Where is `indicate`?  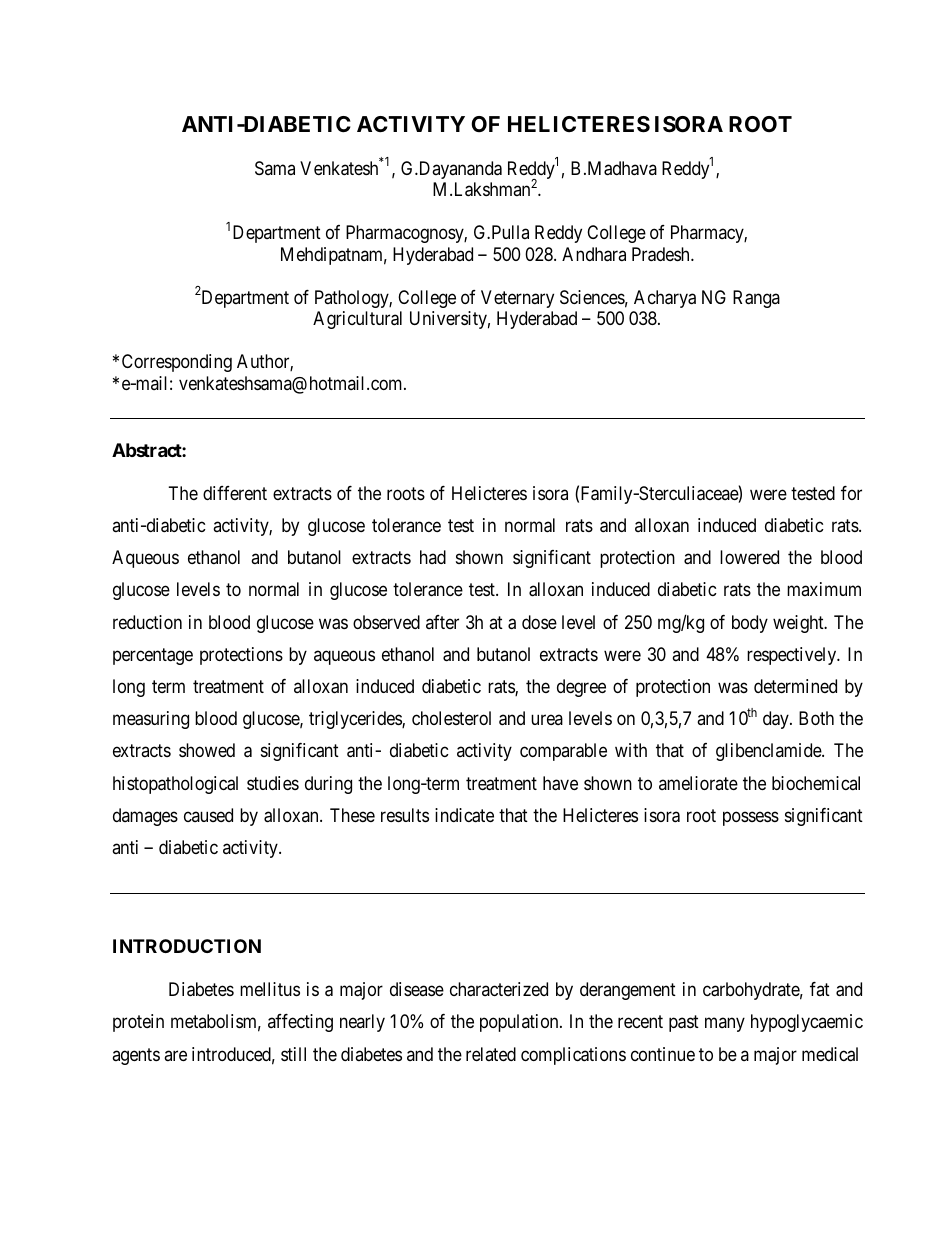
indicate is located at coordinates (464, 815).
